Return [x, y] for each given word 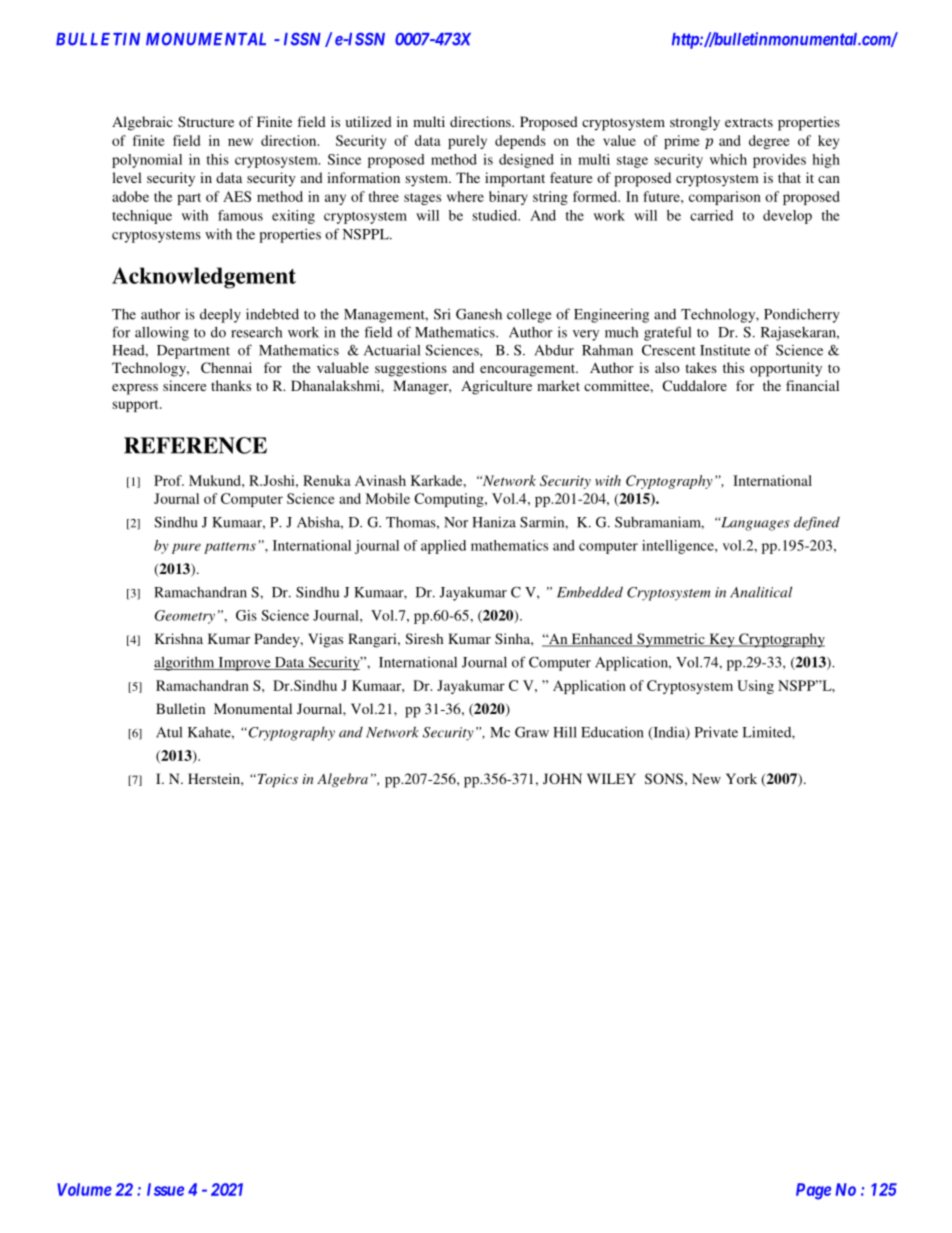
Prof [169, 480]
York [741, 778]
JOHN [562, 778]
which [728, 159]
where [465, 196]
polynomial [147, 161]
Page [813, 1191]
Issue [165, 1189]
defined [817, 523]
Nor [456, 522]
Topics [276, 780]
